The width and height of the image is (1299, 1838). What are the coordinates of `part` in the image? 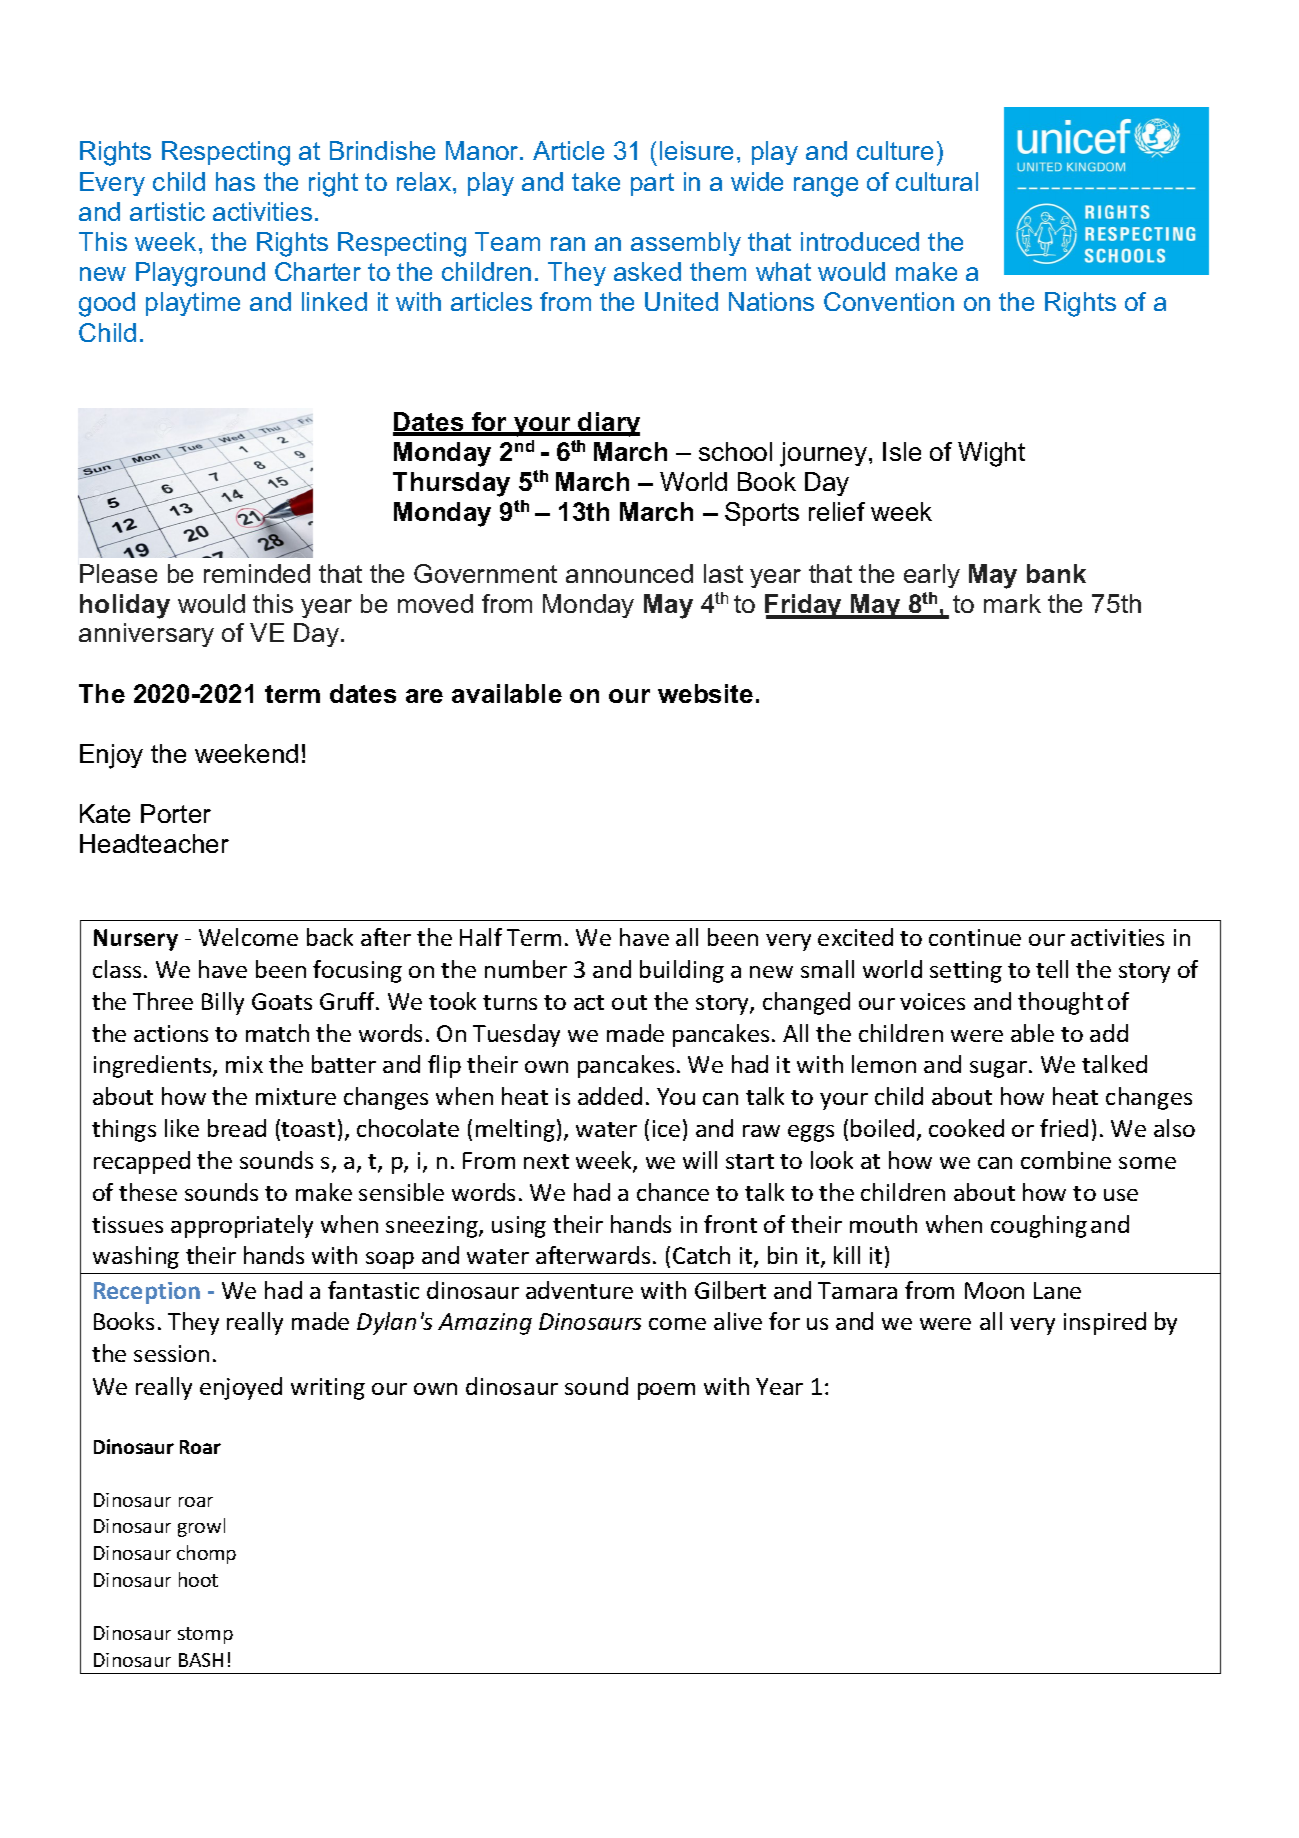 It's located at (652, 184).
